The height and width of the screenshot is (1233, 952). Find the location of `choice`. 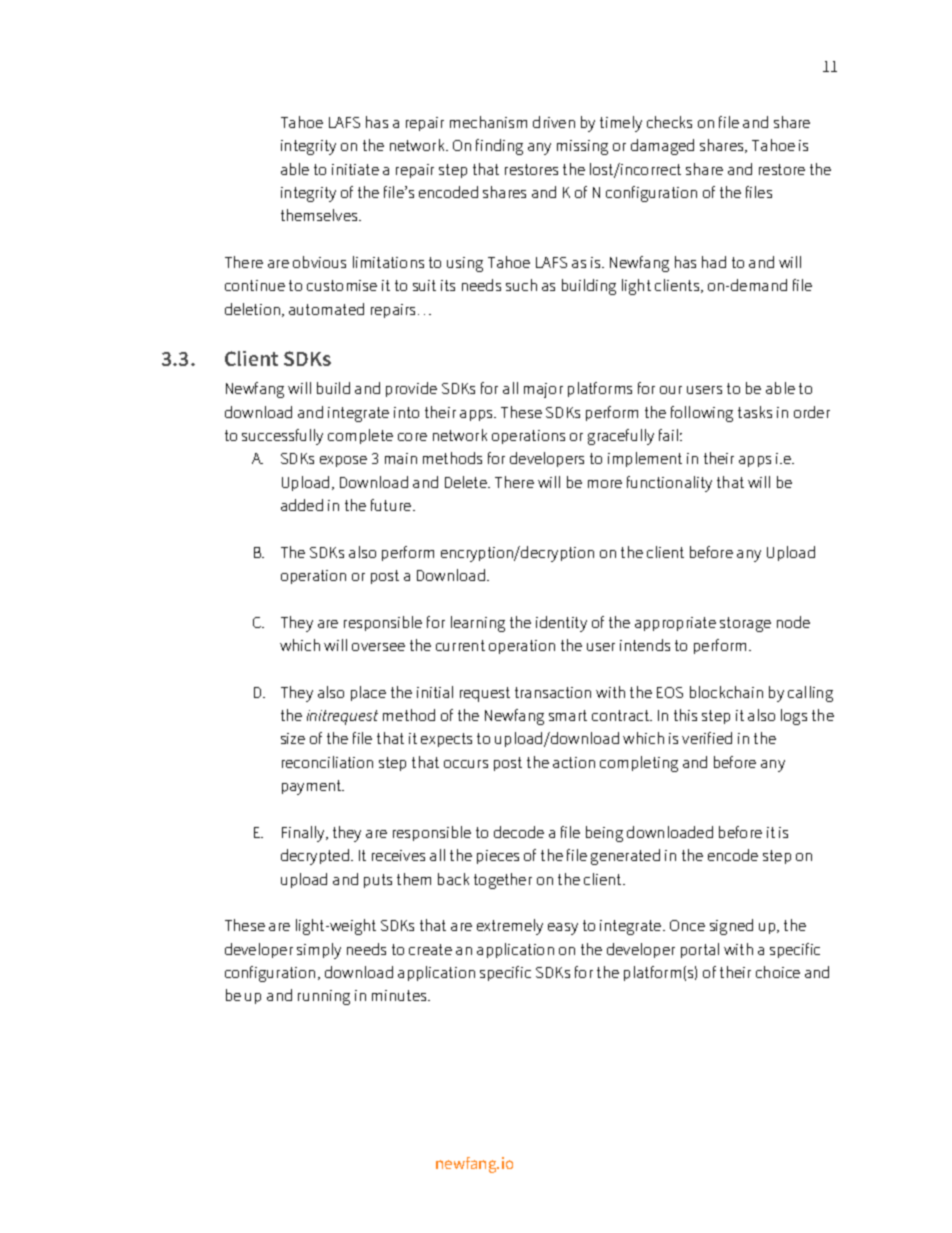

choice is located at coordinates (778, 972).
